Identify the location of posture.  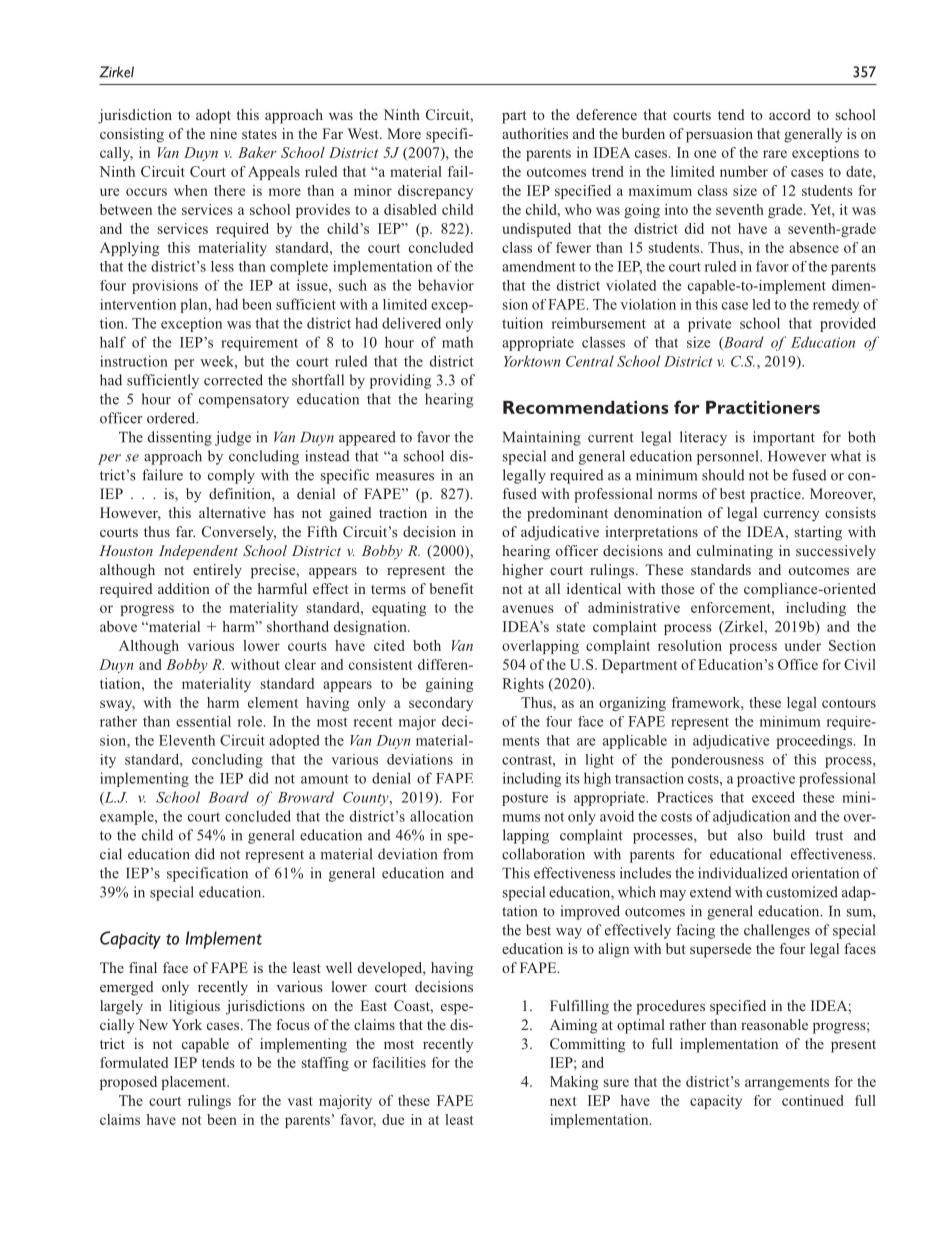
(525, 799).
